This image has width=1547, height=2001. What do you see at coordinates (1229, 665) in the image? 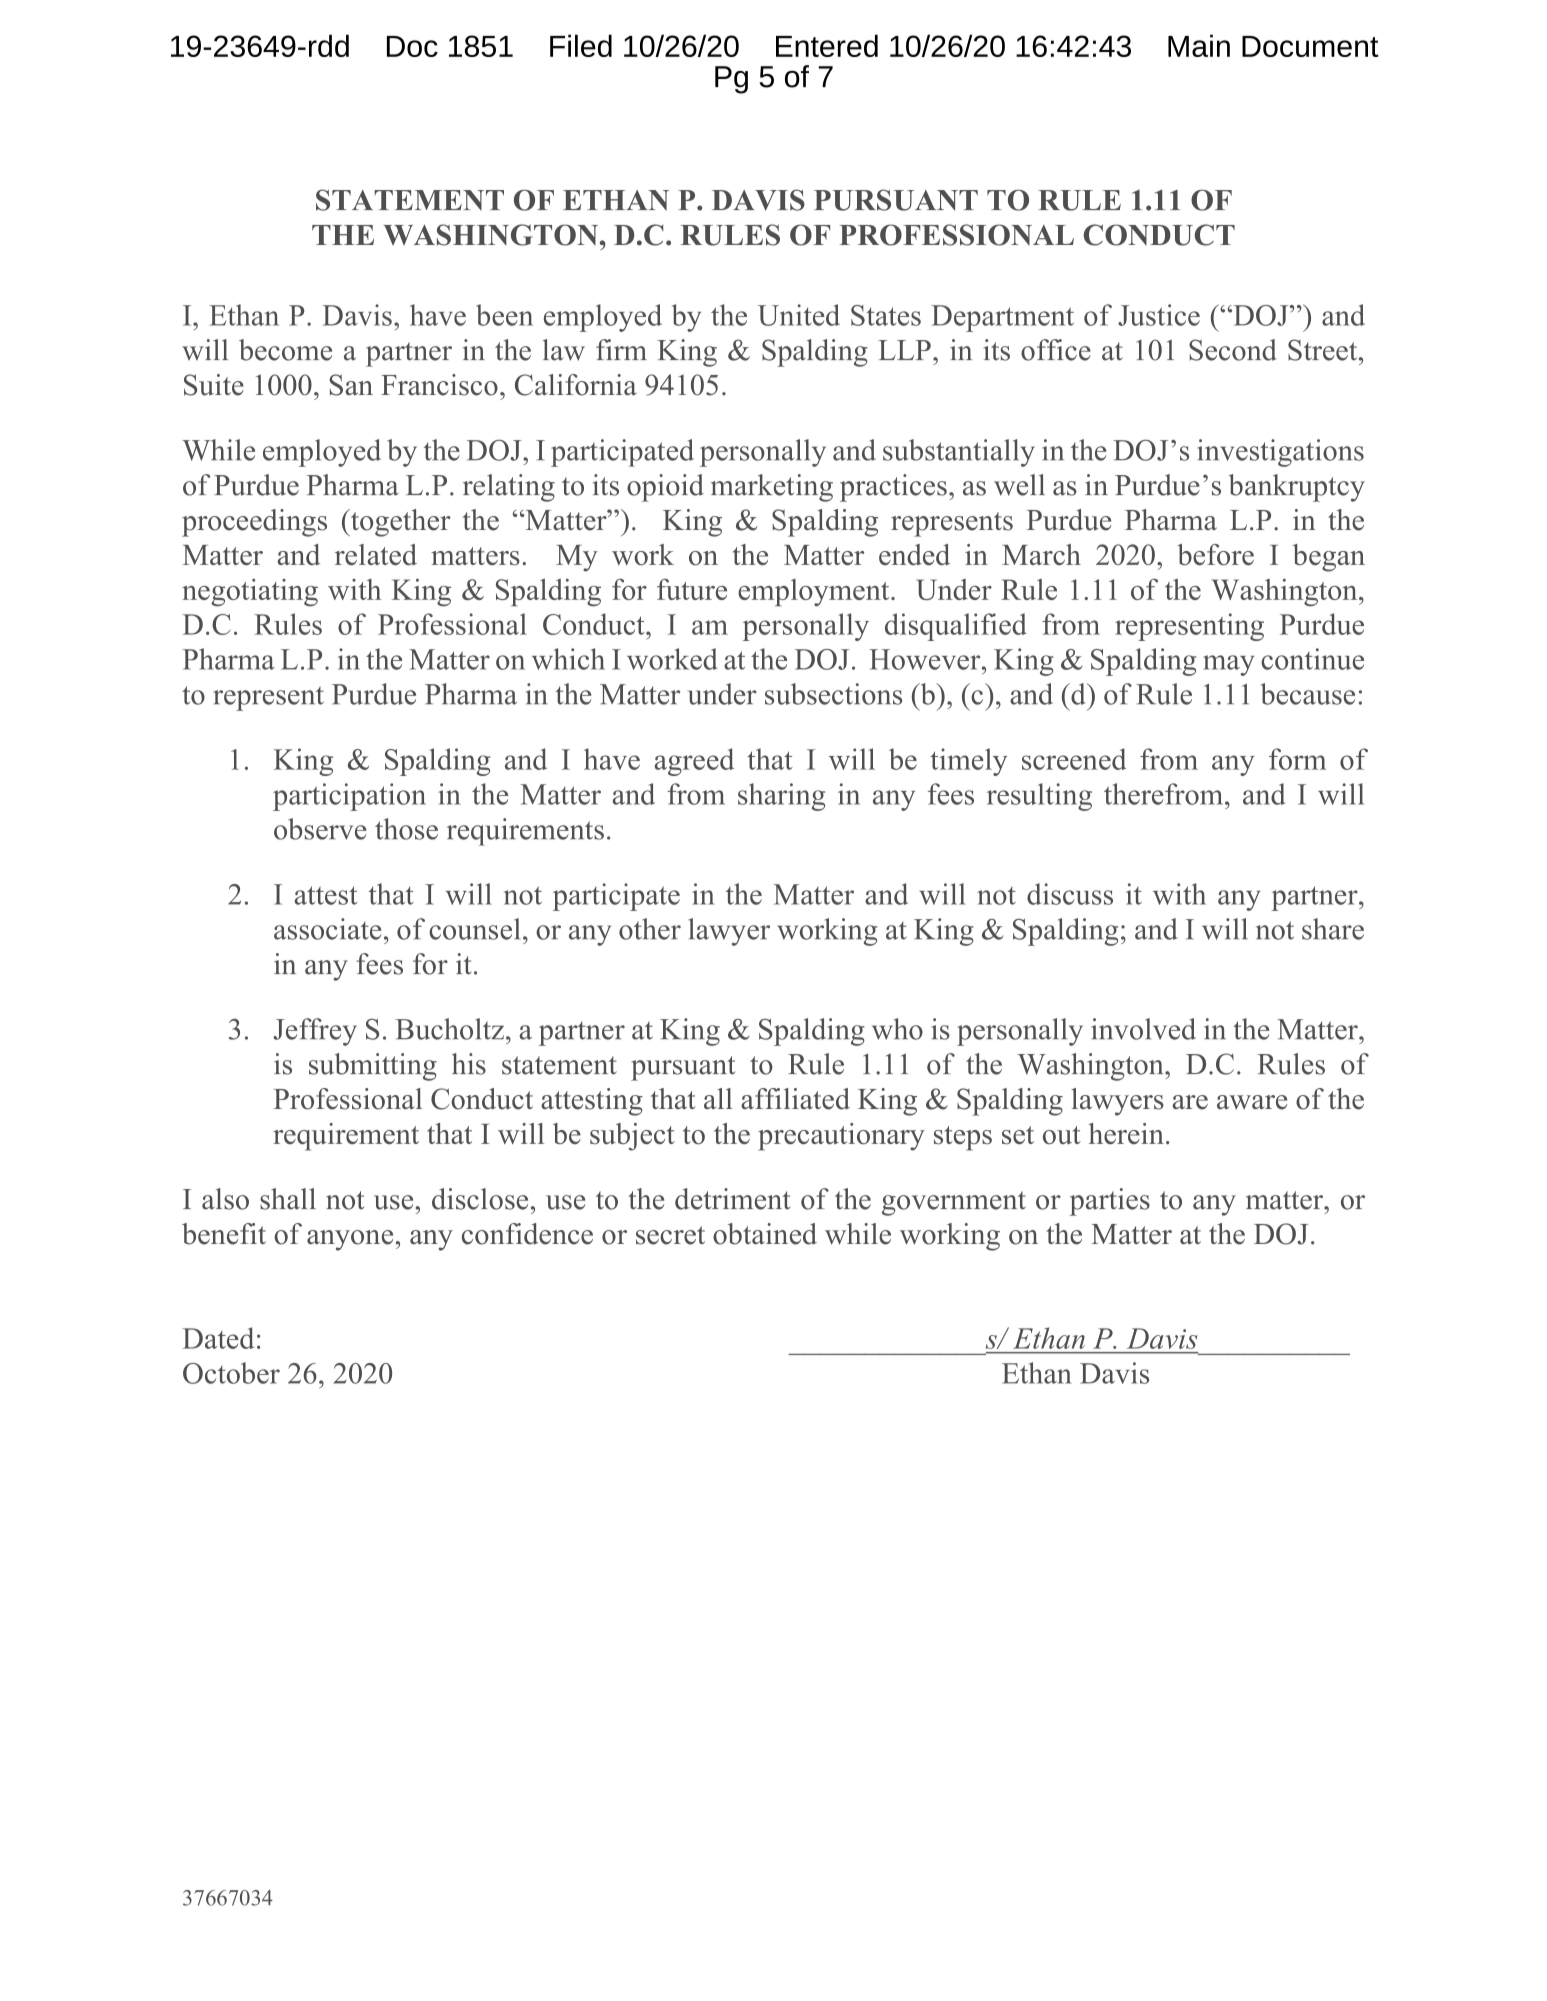
I see `may` at bounding box center [1229, 665].
